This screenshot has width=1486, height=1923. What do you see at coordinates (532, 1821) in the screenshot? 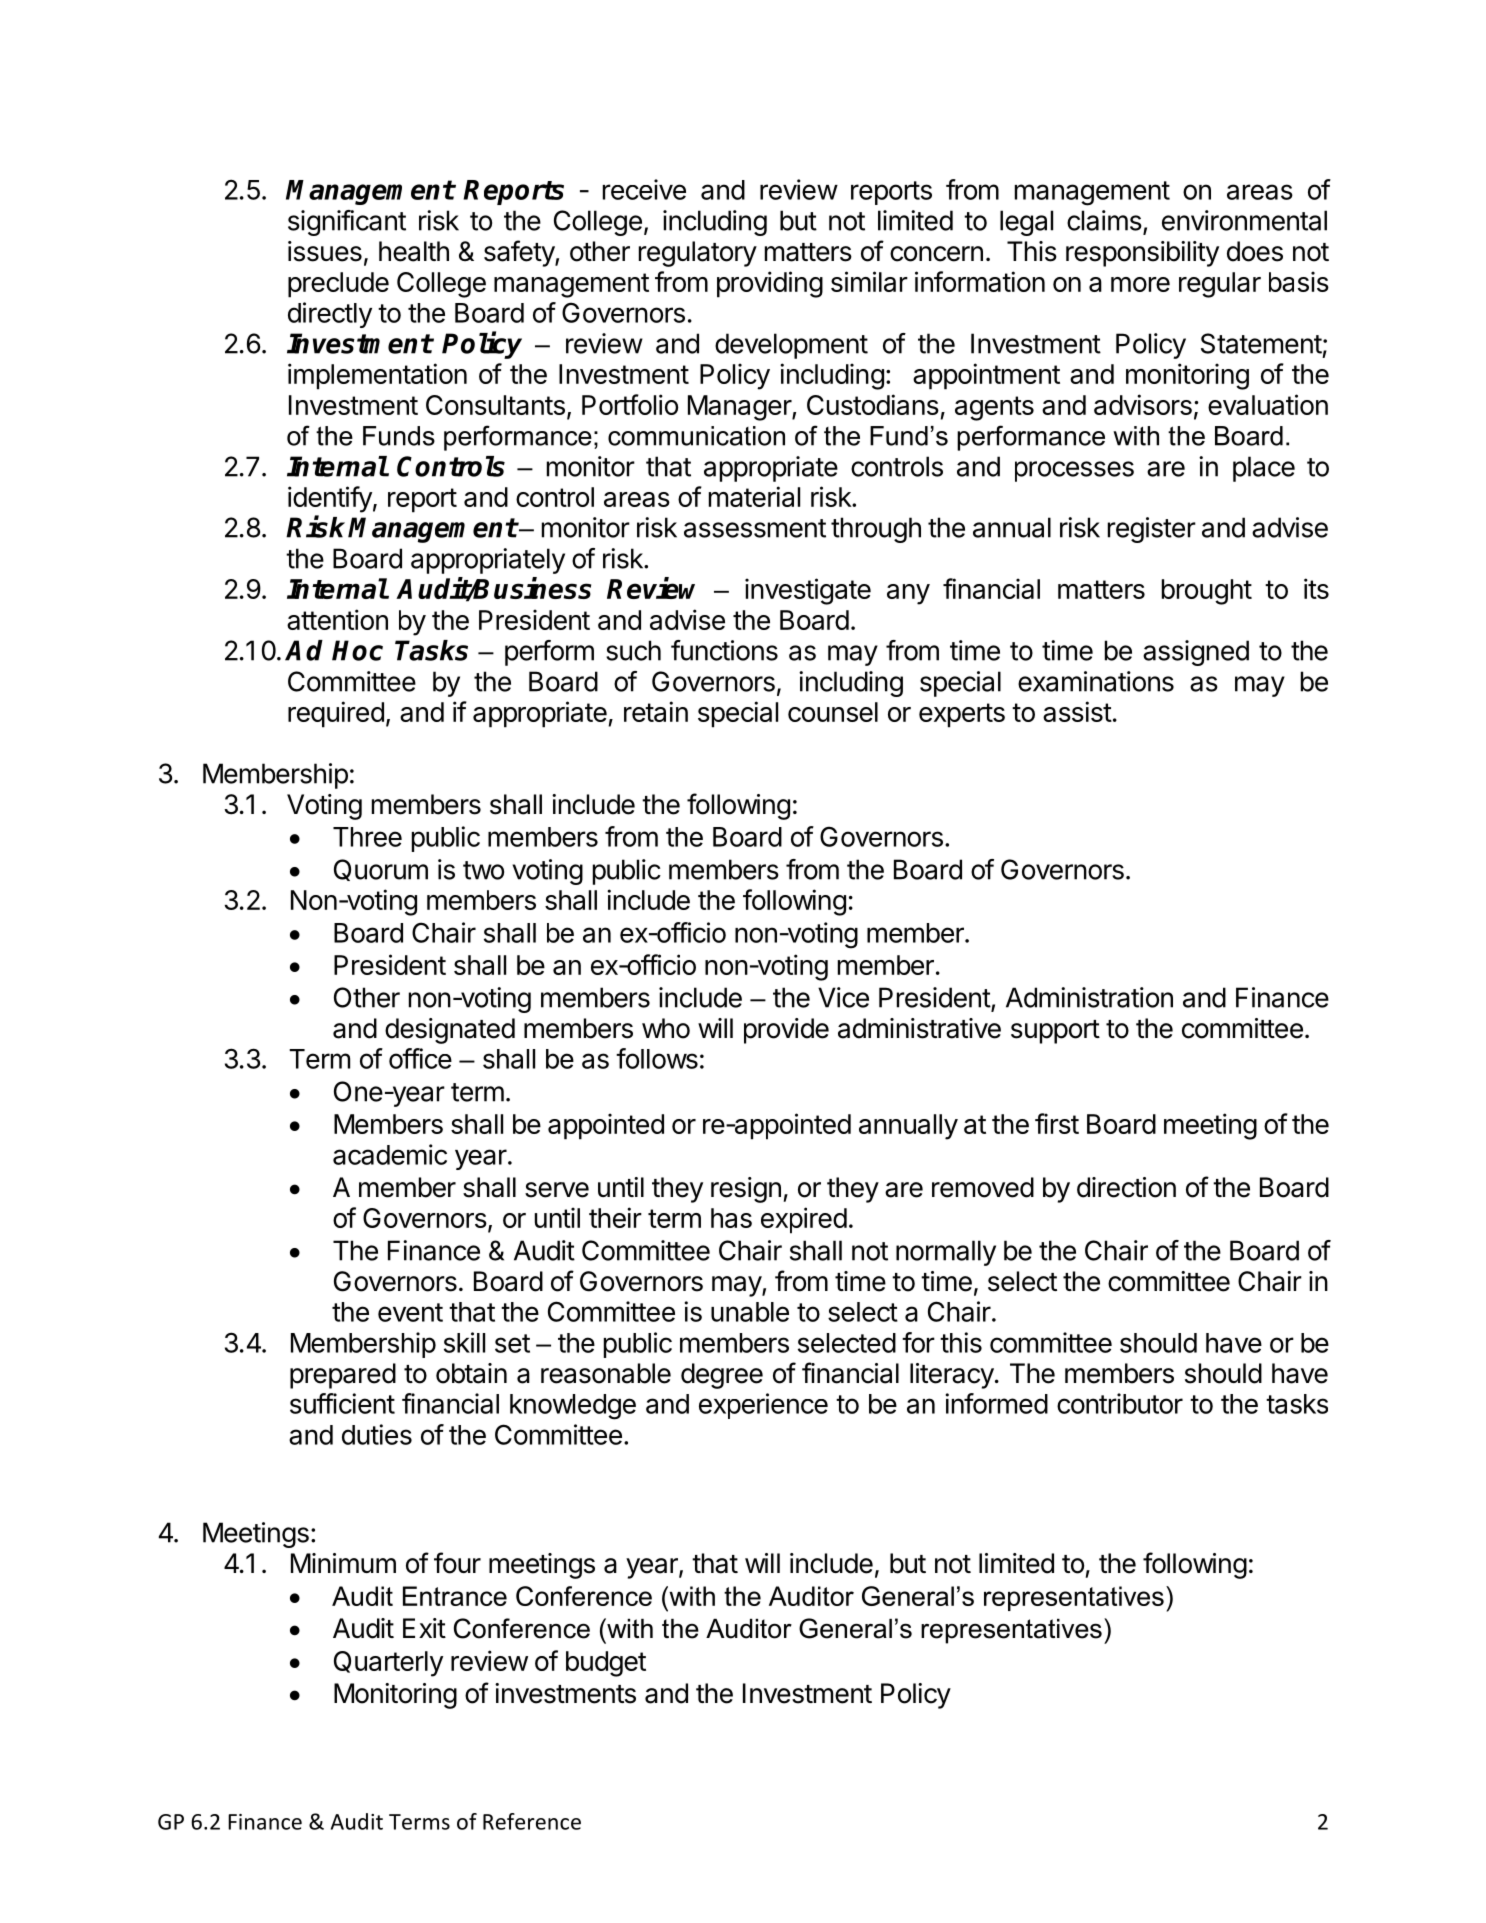
I see `Reference` at bounding box center [532, 1821].
